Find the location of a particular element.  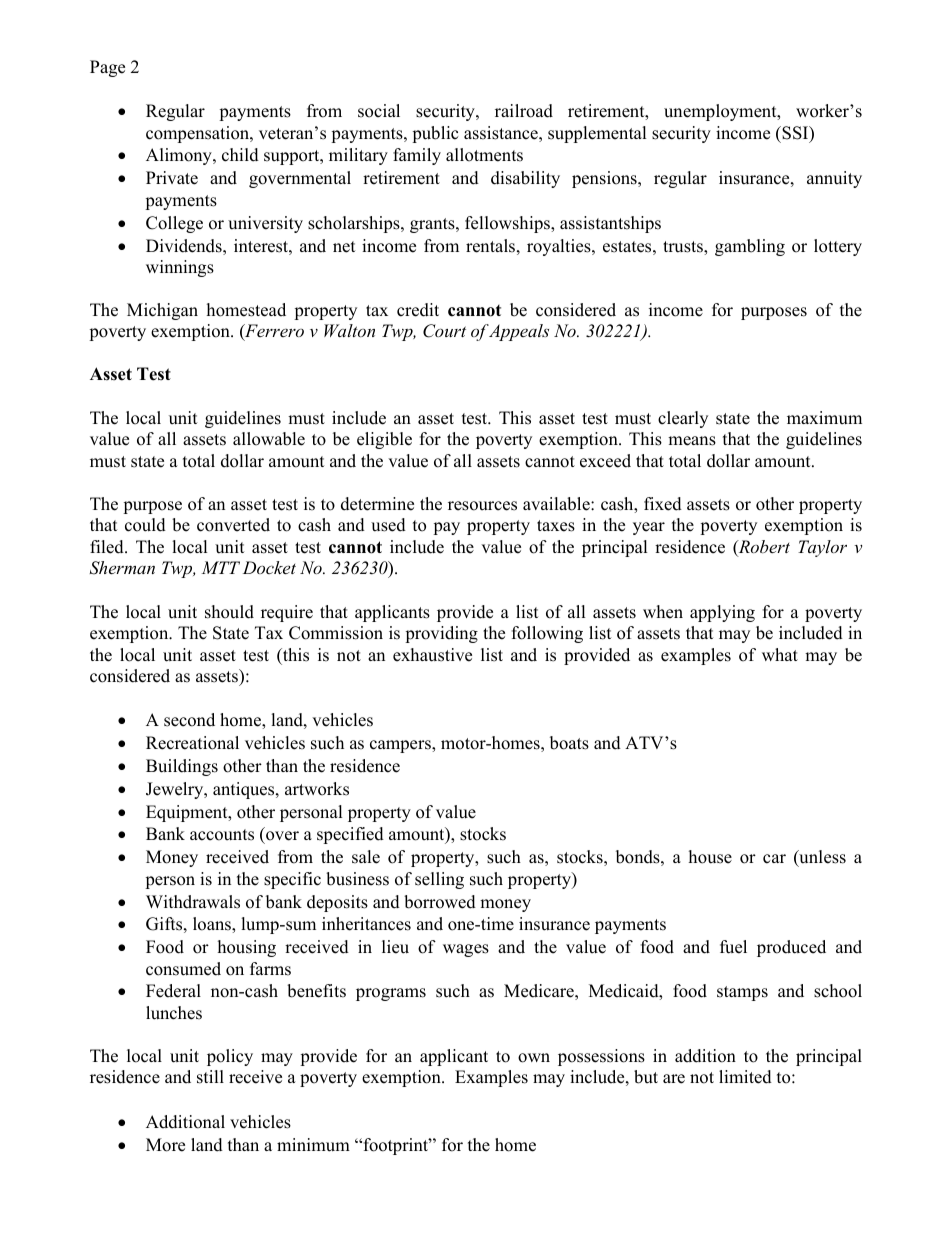

railroad is located at coordinates (524, 111).
